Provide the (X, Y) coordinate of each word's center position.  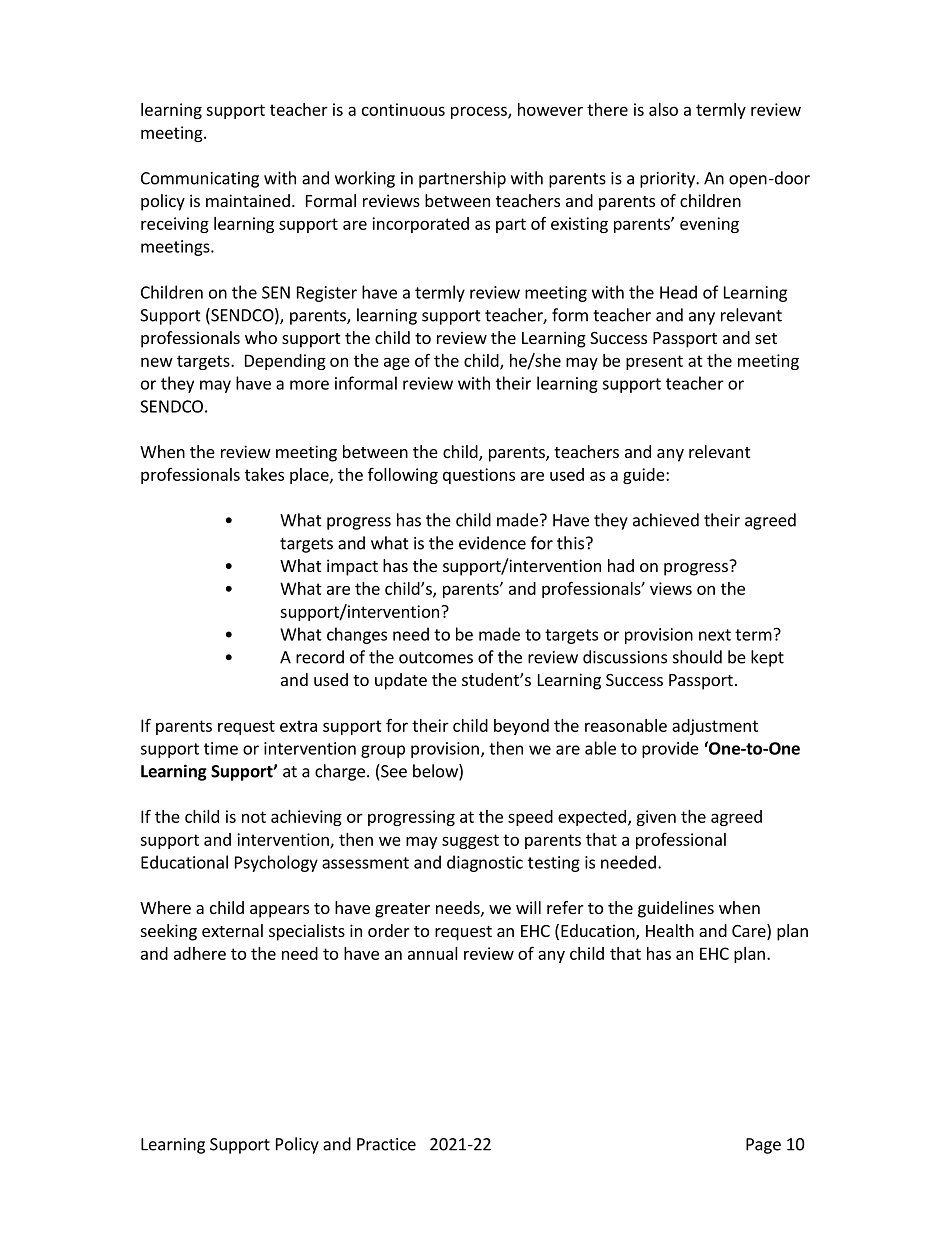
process (480, 112)
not (254, 817)
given (656, 818)
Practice (386, 1144)
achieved (666, 520)
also (663, 109)
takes (264, 474)
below (436, 772)
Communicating (200, 180)
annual (433, 953)
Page (763, 1146)
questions (479, 476)
